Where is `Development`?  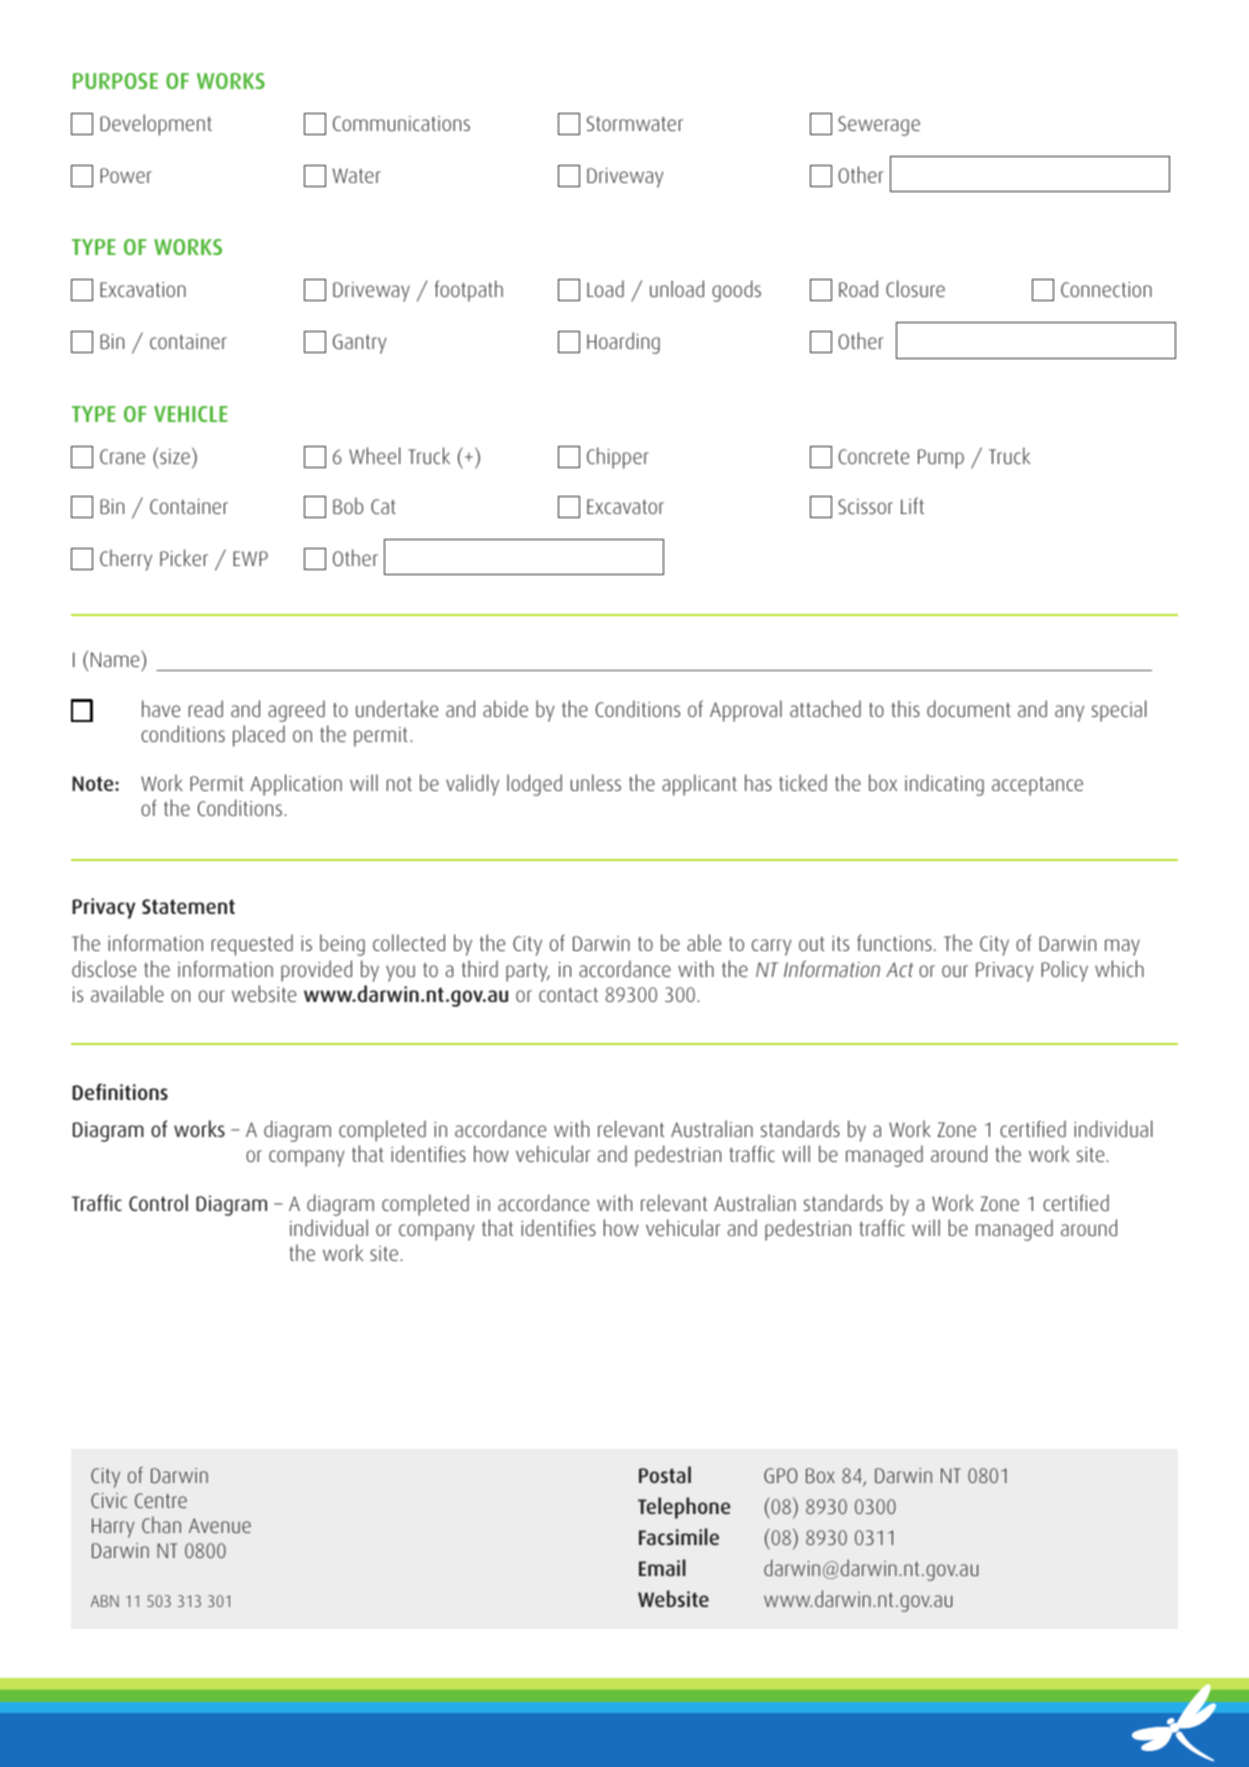
Development is located at coordinates (156, 125).
